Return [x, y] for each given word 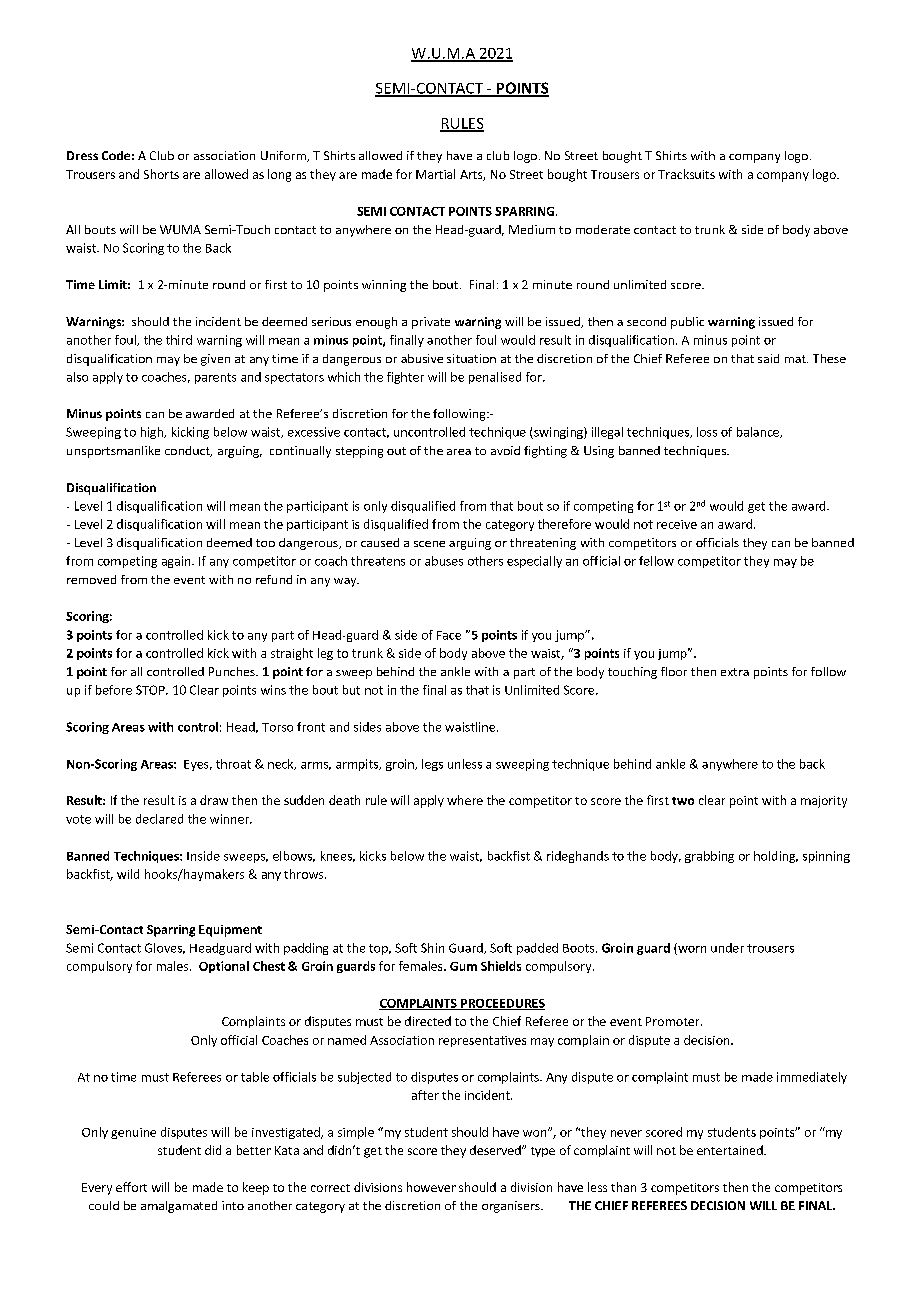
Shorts [161, 174]
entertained [731, 1150]
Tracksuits [686, 174]
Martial [435, 174]
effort [131, 1187]
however [431, 1187]
